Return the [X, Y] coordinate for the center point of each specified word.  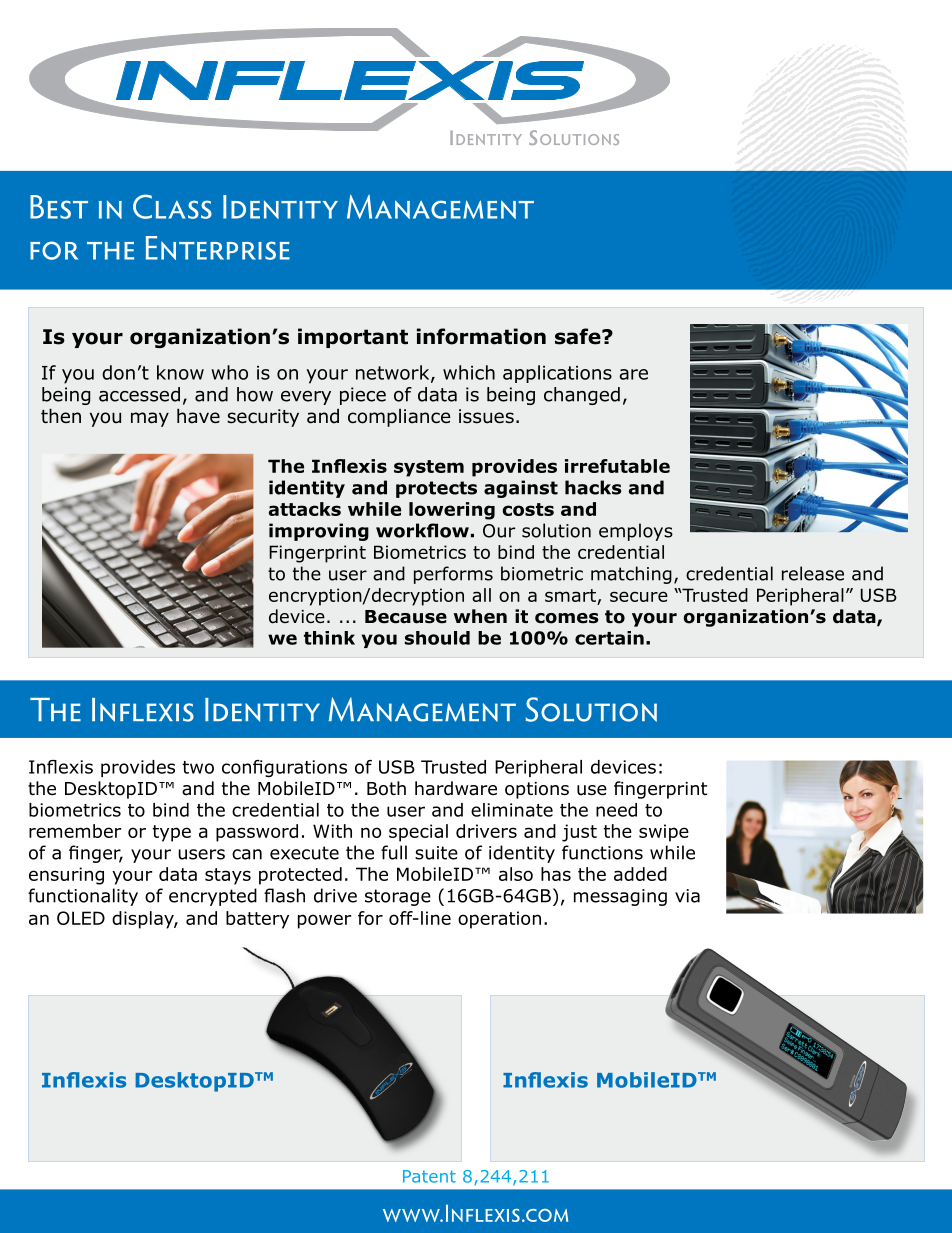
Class [172, 206]
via [687, 896]
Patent [429, 1176]
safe [579, 336]
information [481, 336]
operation [499, 920]
